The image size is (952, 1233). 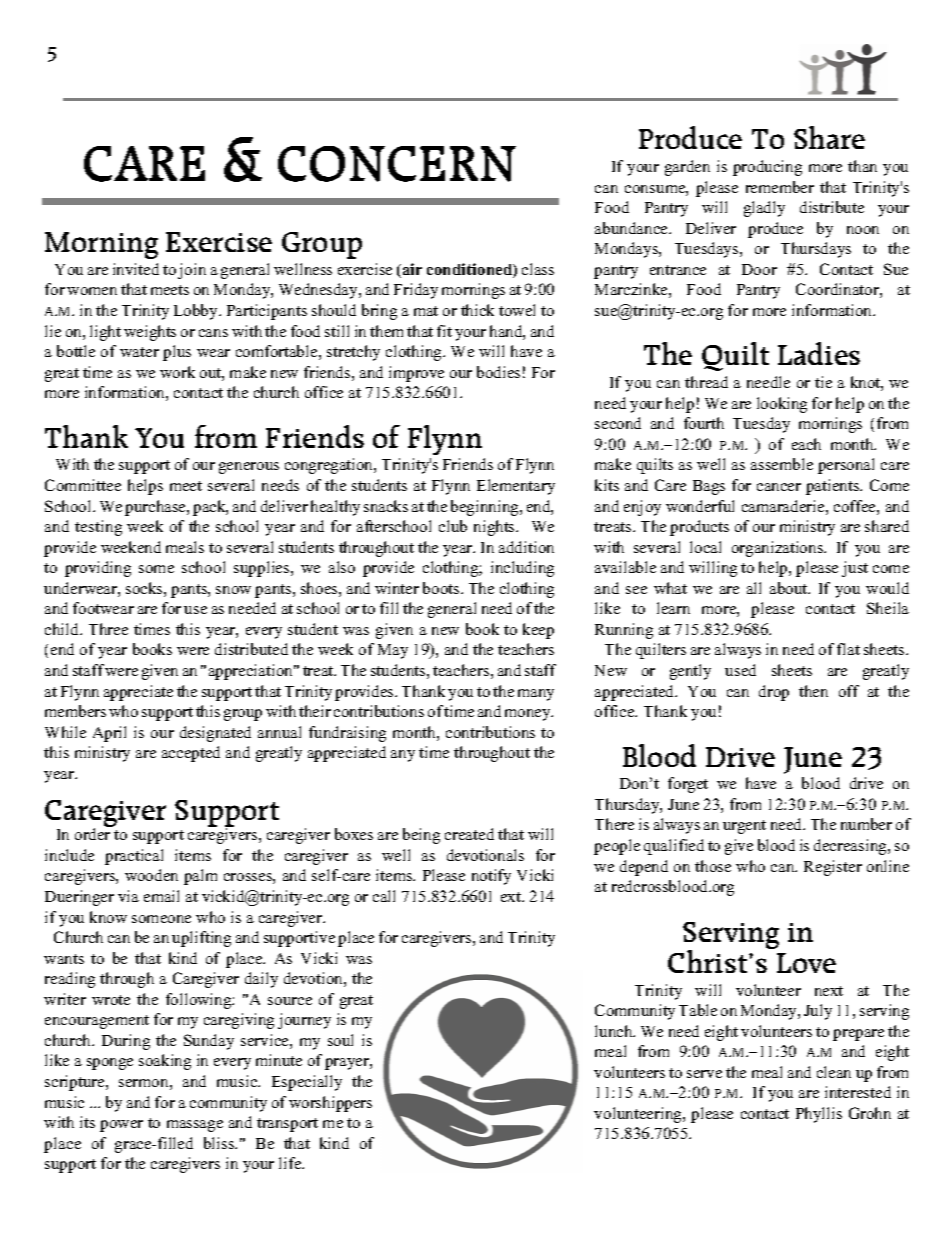 I want to click on used, so click(x=740, y=670).
